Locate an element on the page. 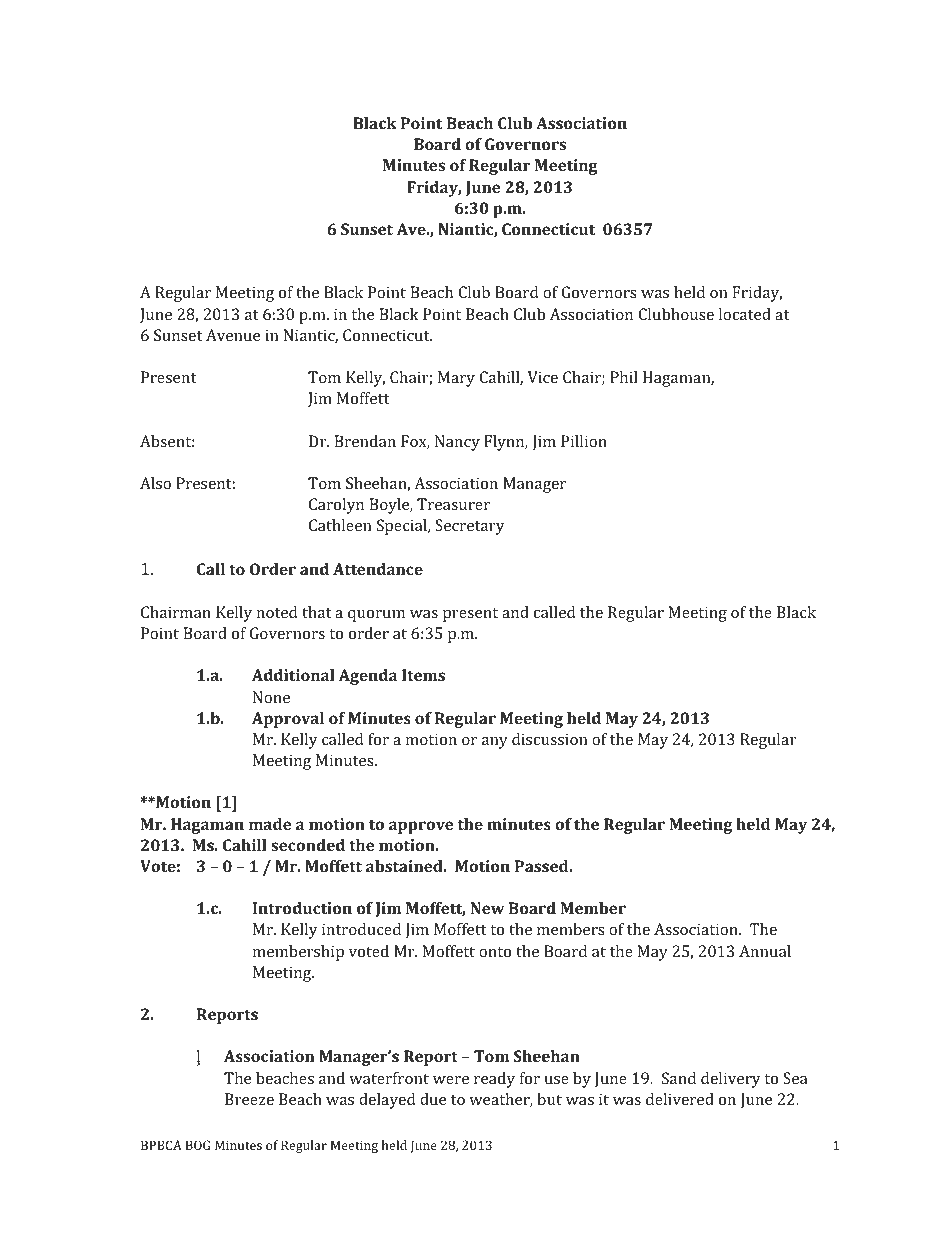 This document has width=952, height=1233. discussion is located at coordinates (550, 739).
